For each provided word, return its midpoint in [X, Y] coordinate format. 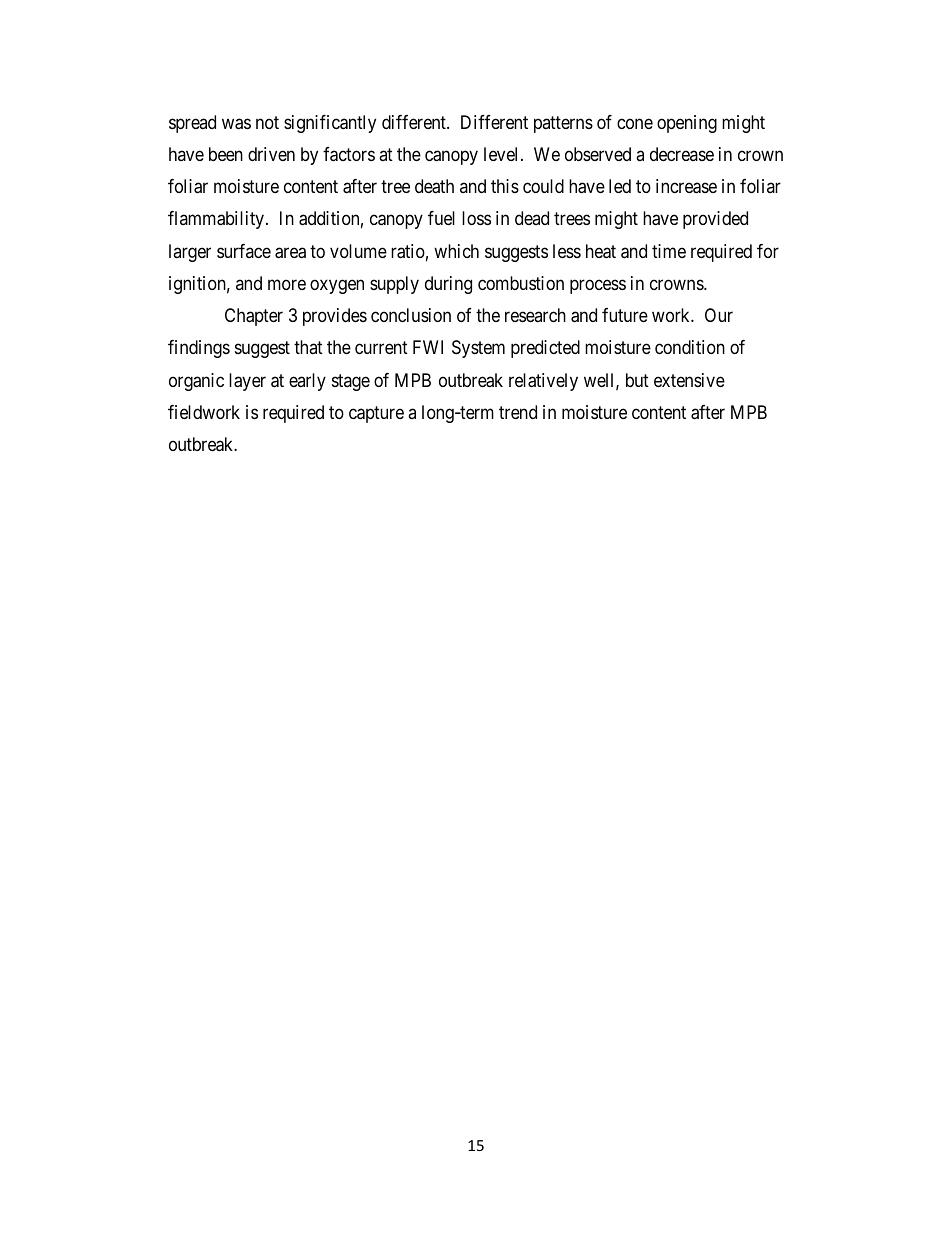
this [505, 186]
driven [271, 154]
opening [687, 124]
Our [719, 315]
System [478, 349]
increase [686, 186]
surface [244, 251]
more [287, 284]
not [267, 122]
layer [247, 382]
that [308, 347]
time [669, 251]
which [456, 251]
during [448, 285]
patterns [563, 124]
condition [690, 347]
